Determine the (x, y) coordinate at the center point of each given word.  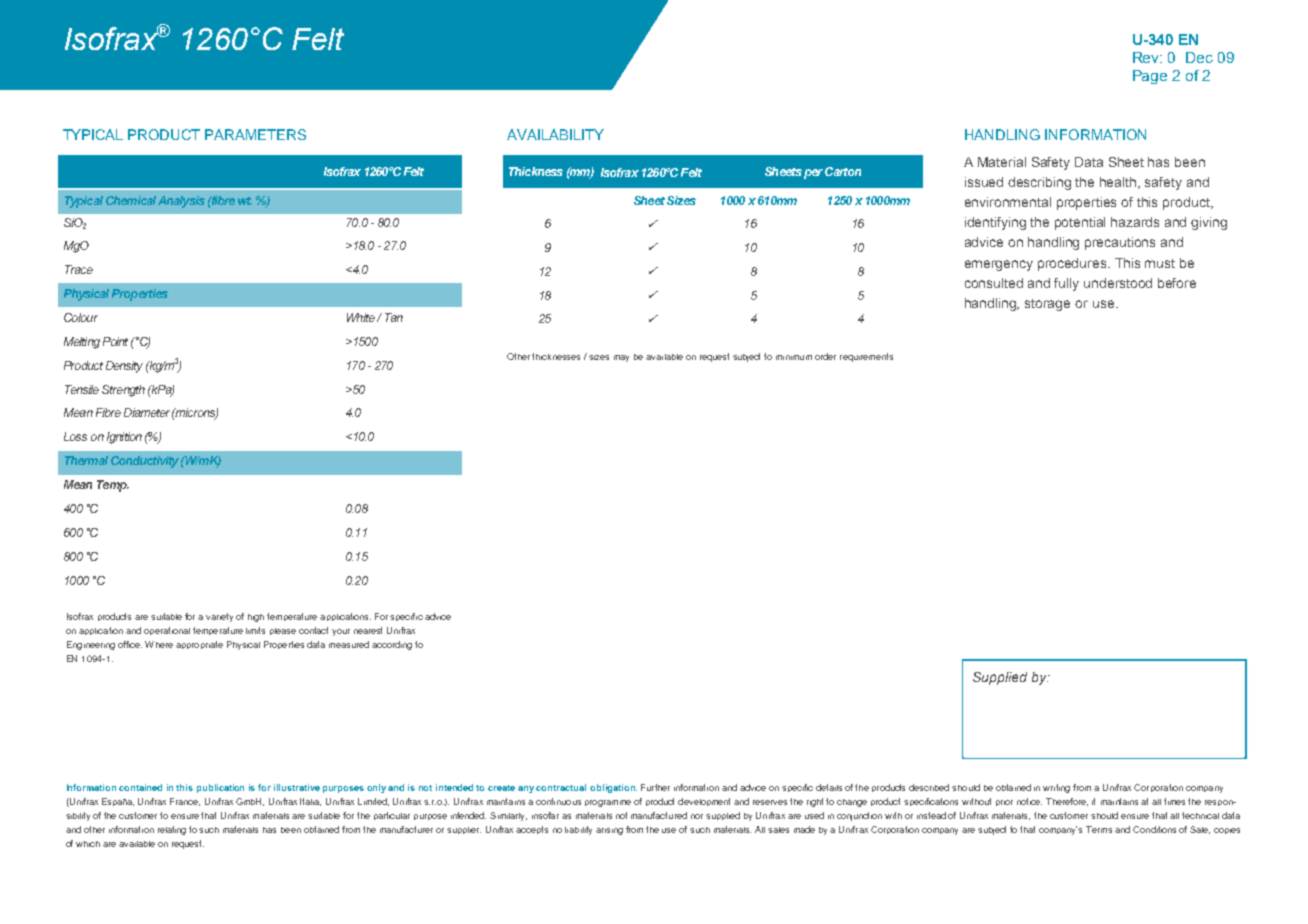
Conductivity (145, 462)
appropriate (199, 645)
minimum (794, 357)
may (621, 358)
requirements (866, 357)
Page (1150, 77)
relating (172, 830)
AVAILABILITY (555, 134)
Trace (79, 269)
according (392, 645)
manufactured (659, 815)
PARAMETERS (255, 134)
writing (1056, 788)
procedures (1073, 264)
